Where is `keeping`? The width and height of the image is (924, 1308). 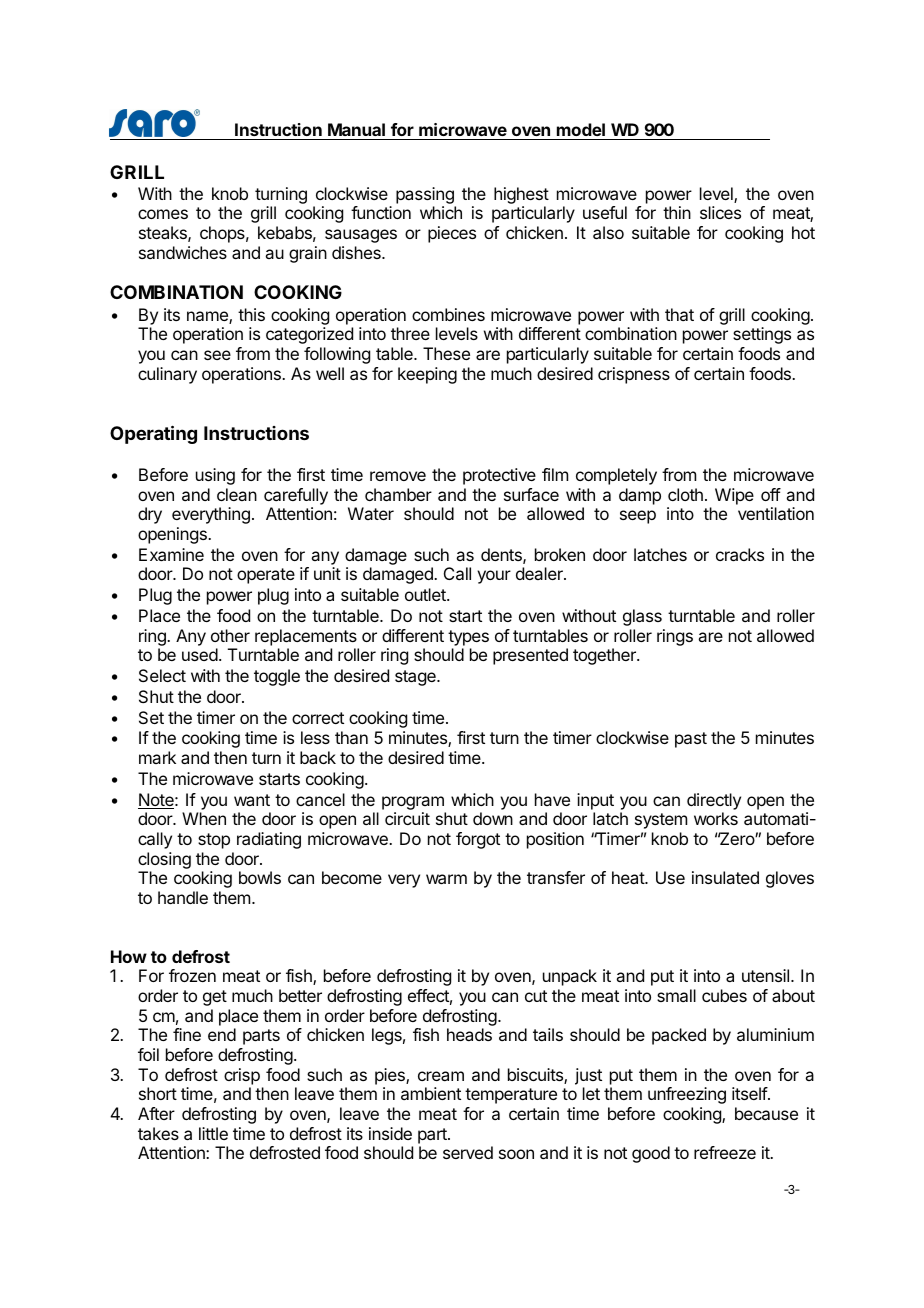 keeping is located at coordinates (427, 375).
